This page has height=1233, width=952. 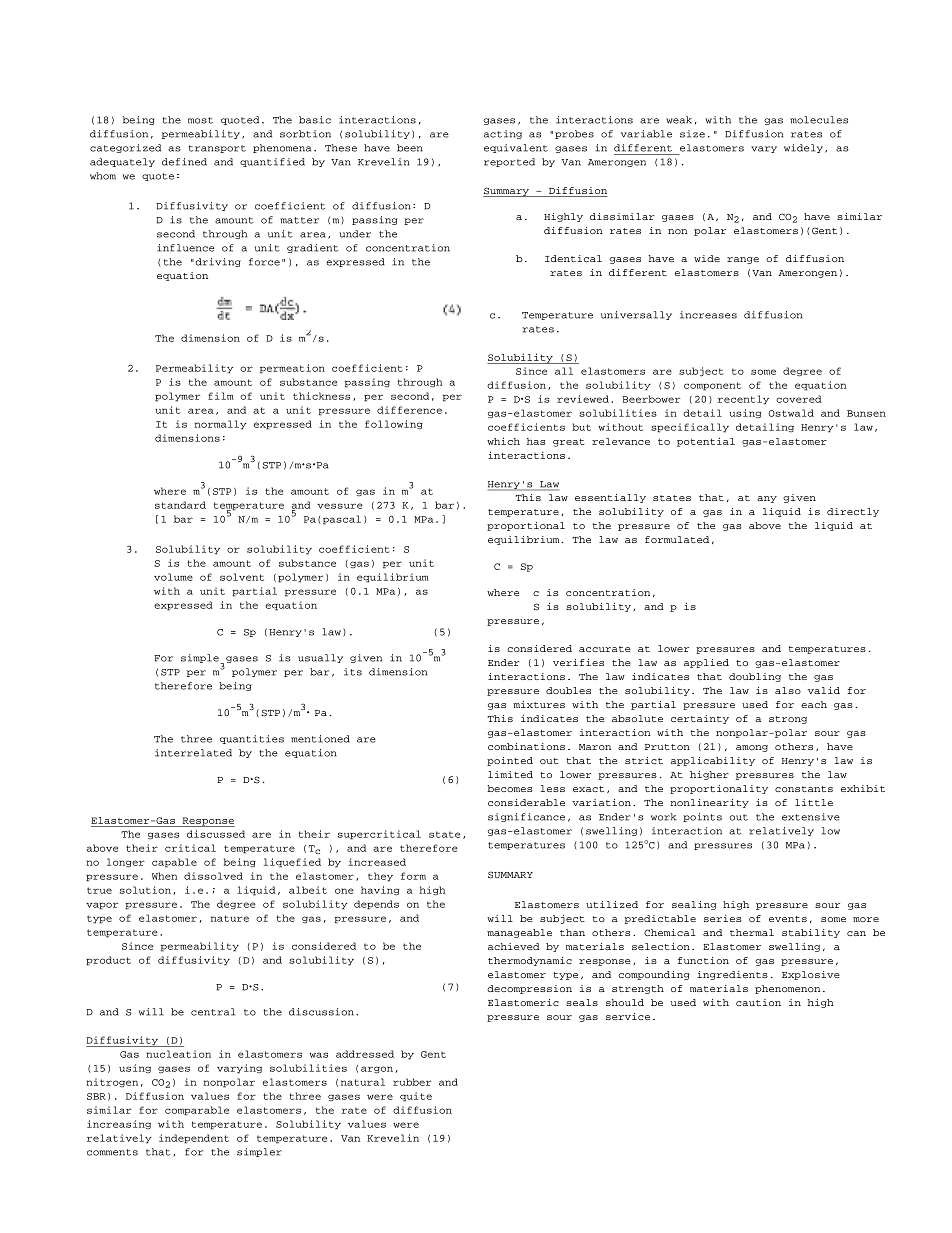 What do you see at coordinates (509, 162) in the page?
I see `reported` at bounding box center [509, 162].
